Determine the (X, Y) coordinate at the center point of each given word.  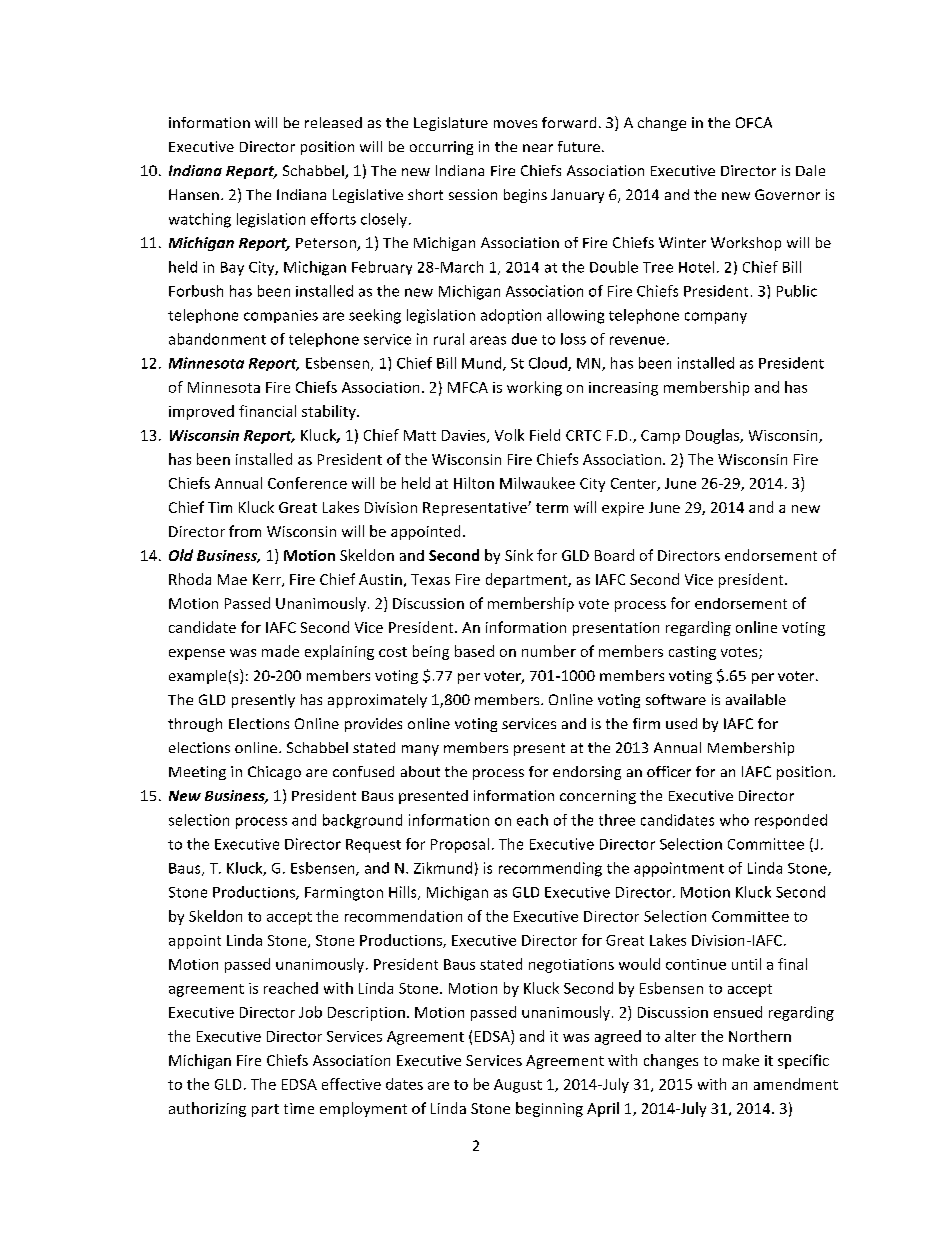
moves (515, 124)
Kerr (268, 580)
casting (692, 653)
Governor (787, 194)
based (474, 651)
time (299, 1108)
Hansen (194, 194)
